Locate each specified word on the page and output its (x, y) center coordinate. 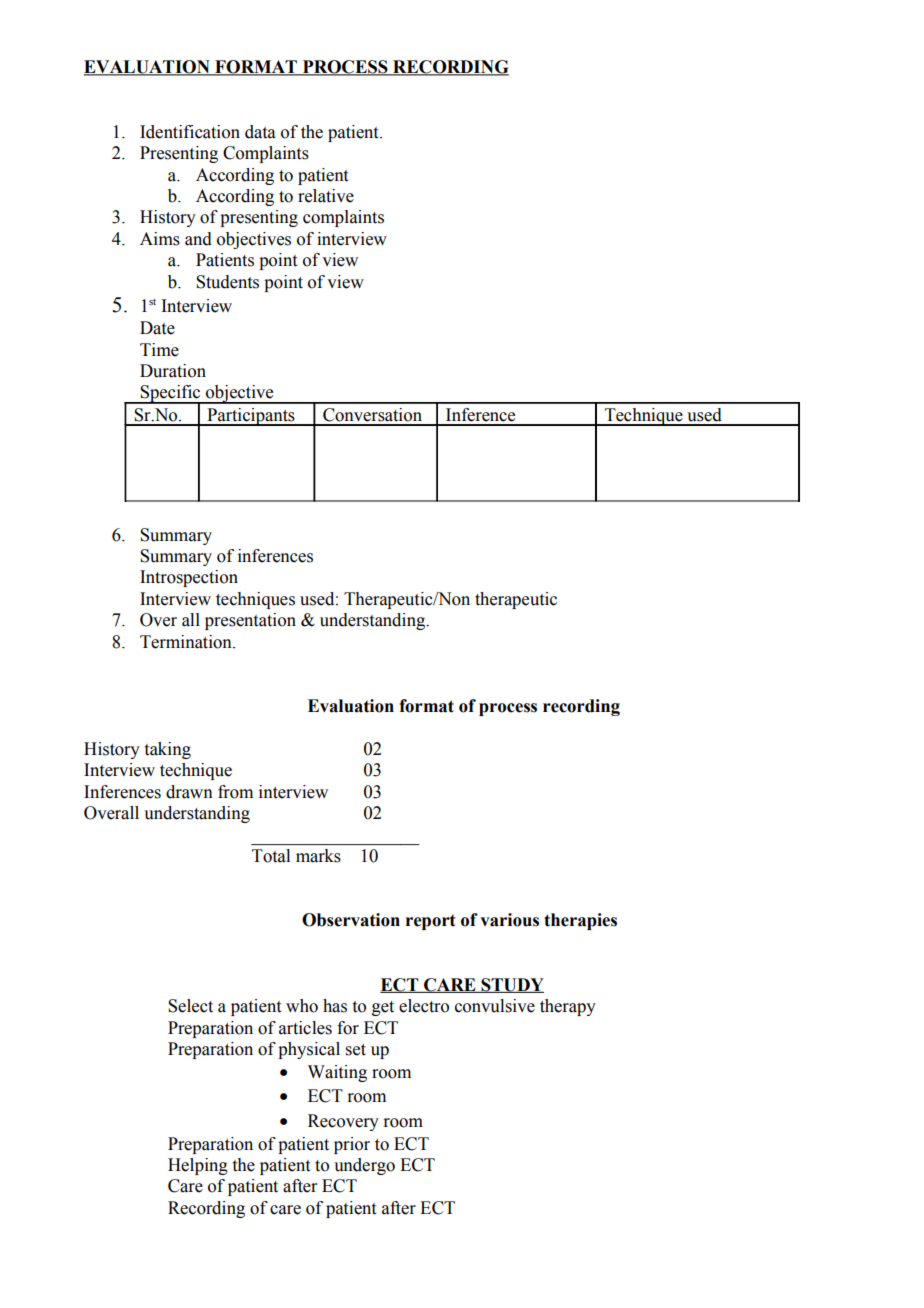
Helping (198, 1166)
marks (318, 856)
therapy (568, 1007)
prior (352, 1145)
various (509, 920)
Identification (190, 132)
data (260, 132)
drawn (189, 792)
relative (326, 196)
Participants (251, 417)
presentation (250, 621)
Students (227, 282)
